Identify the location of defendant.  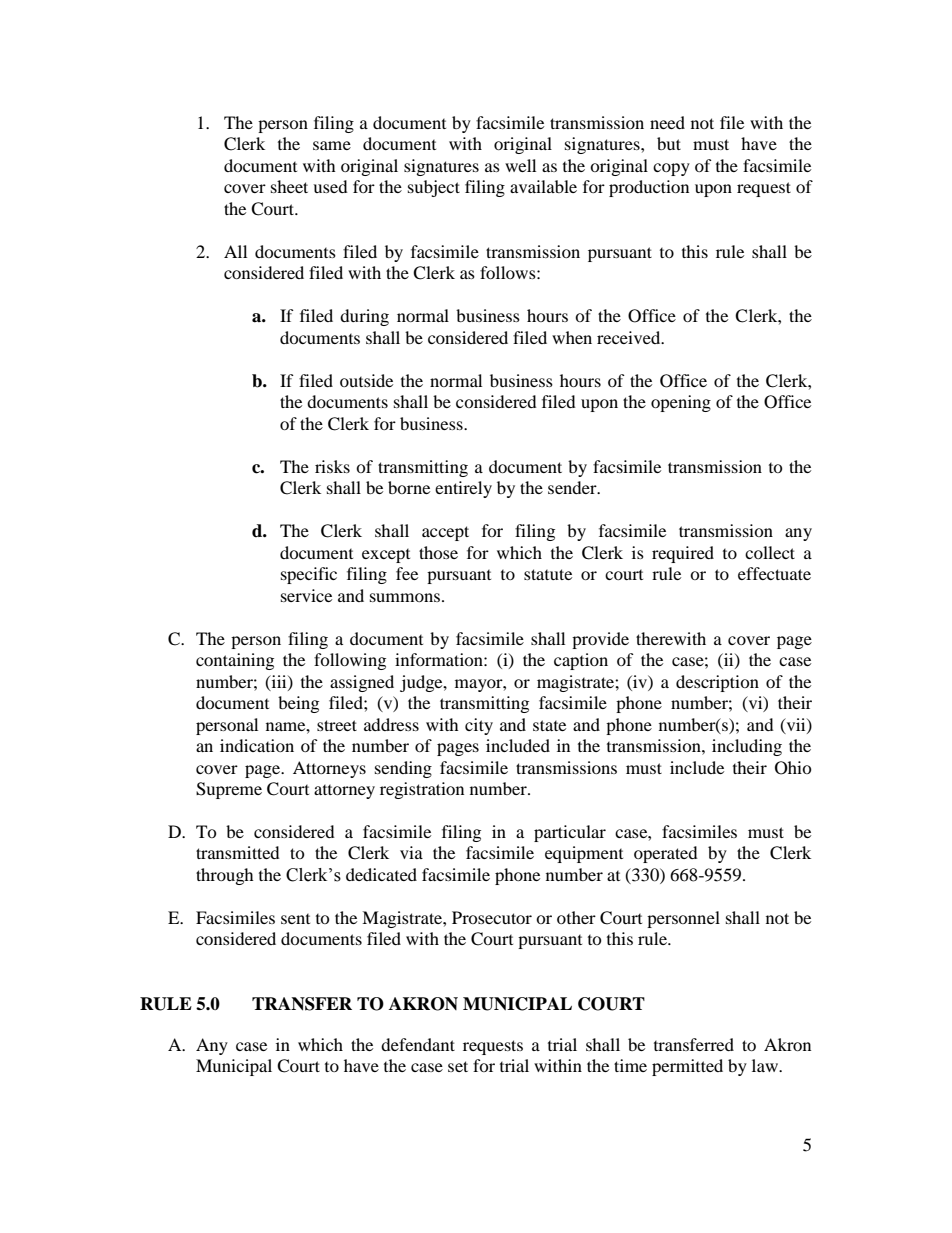
(418, 1044).
